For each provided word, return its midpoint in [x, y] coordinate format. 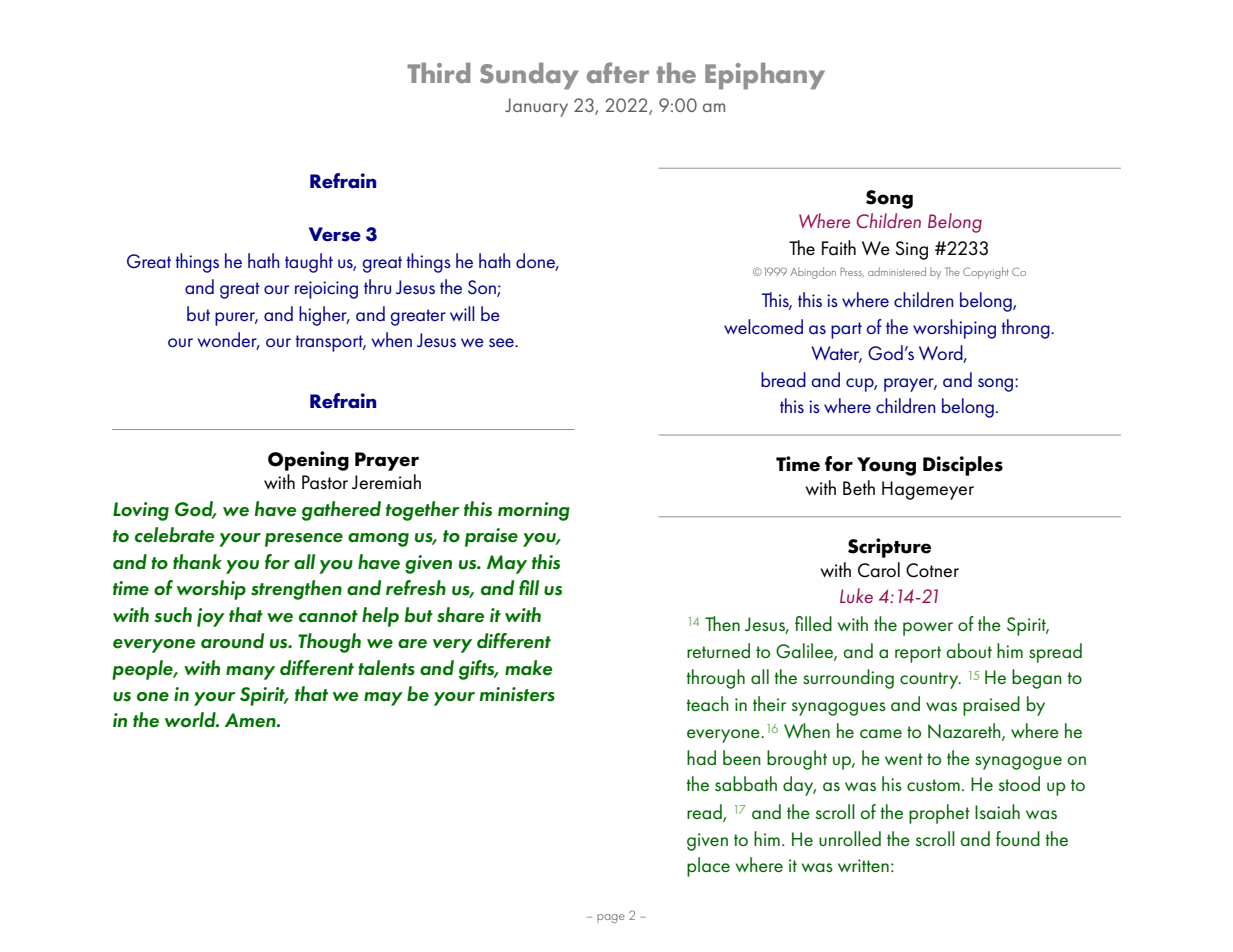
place [708, 867]
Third [438, 73]
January [536, 107]
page [611, 918]
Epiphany [765, 76]
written [863, 865]
